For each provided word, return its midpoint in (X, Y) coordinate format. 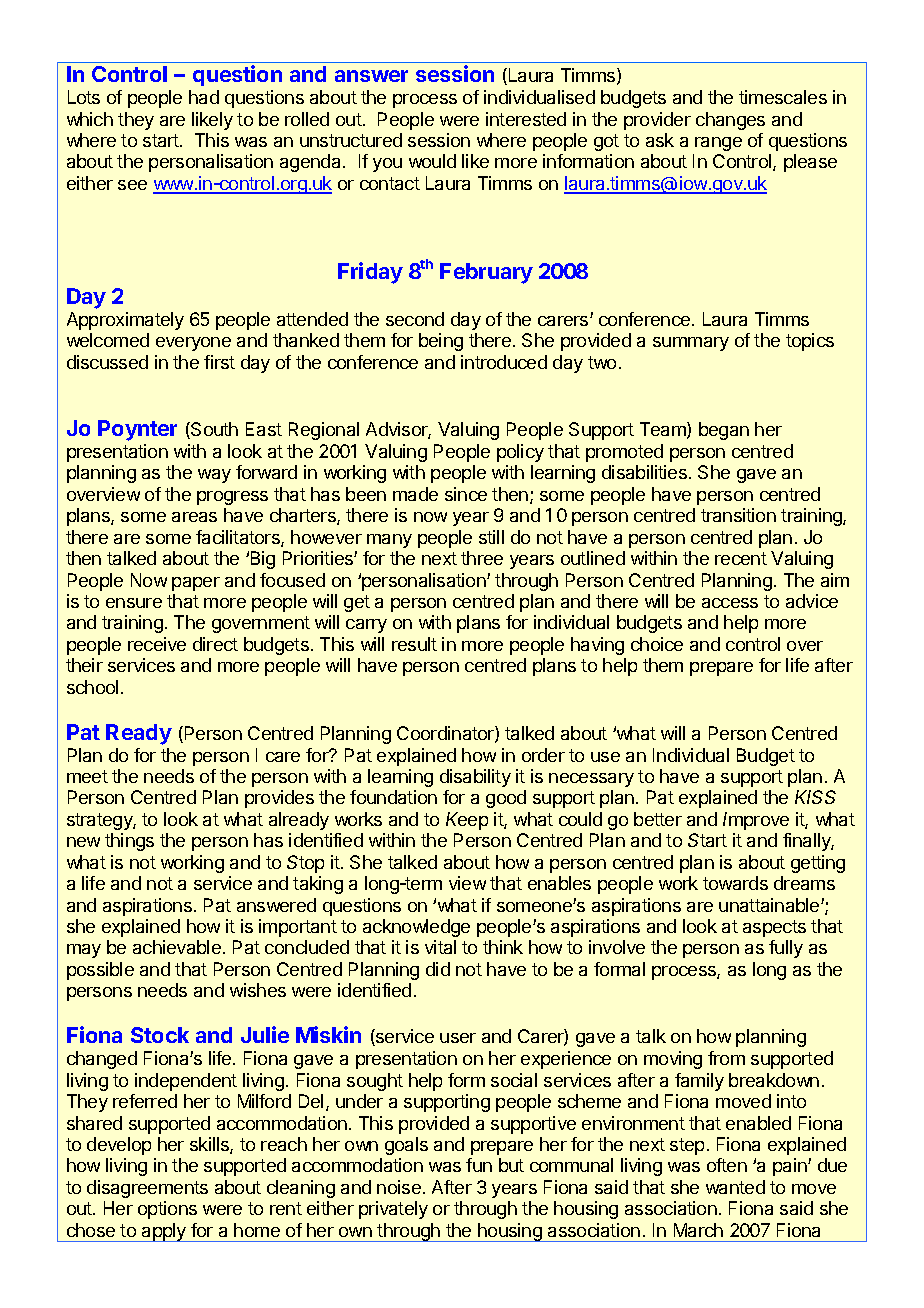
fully (786, 949)
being (441, 342)
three (482, 558)
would (432, 161)
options (167, 1210)
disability (475, 778)
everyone (193, 344)
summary (691, 344)
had (204, 97)
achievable (177, 947)
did (438, 969)
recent (741, 558)
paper (196, 584)
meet (87, 776)
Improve (756, 821)
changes (730, 121)
